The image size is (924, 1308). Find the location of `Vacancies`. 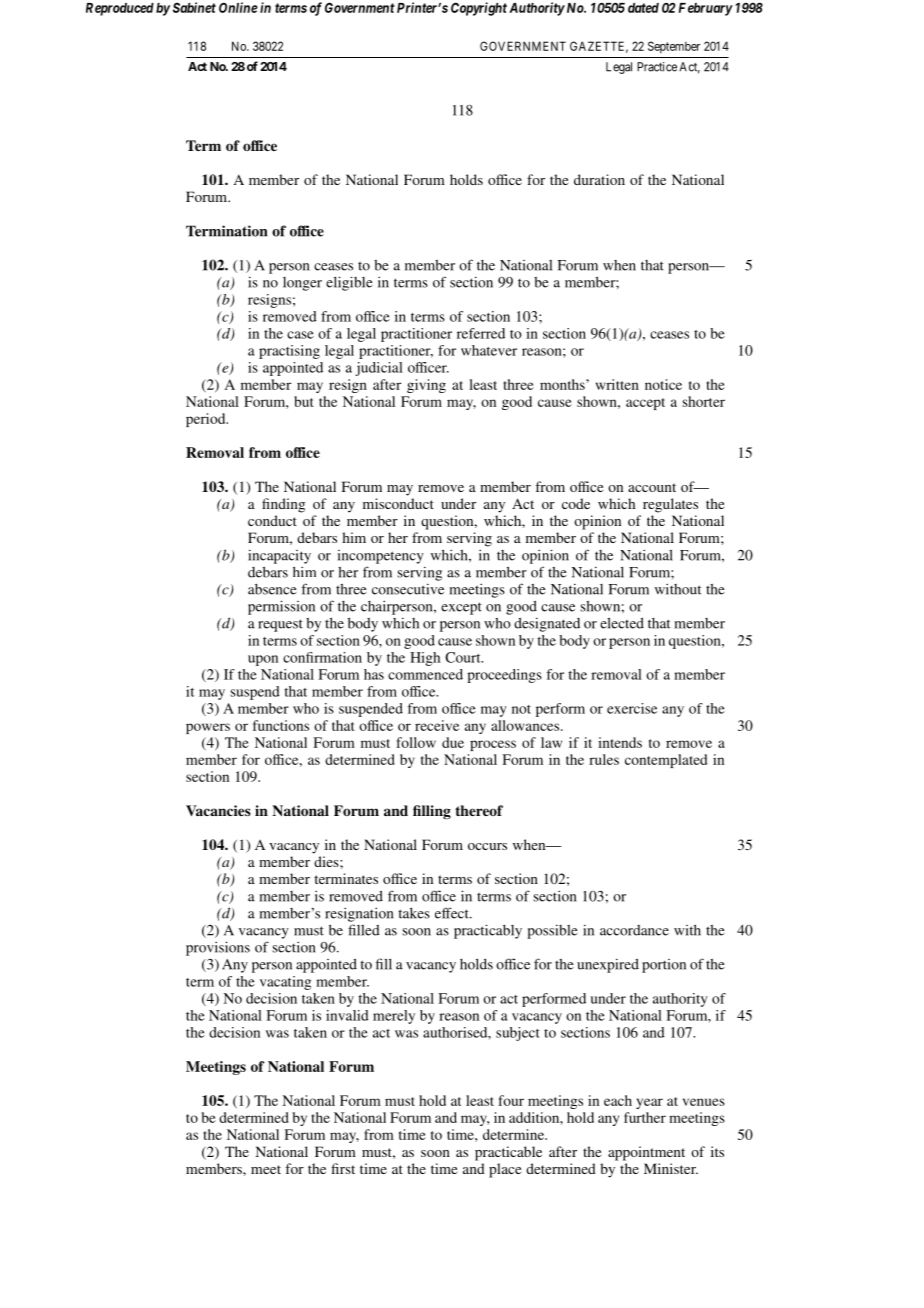

Vacancies is located at coordinates (218, 810).
